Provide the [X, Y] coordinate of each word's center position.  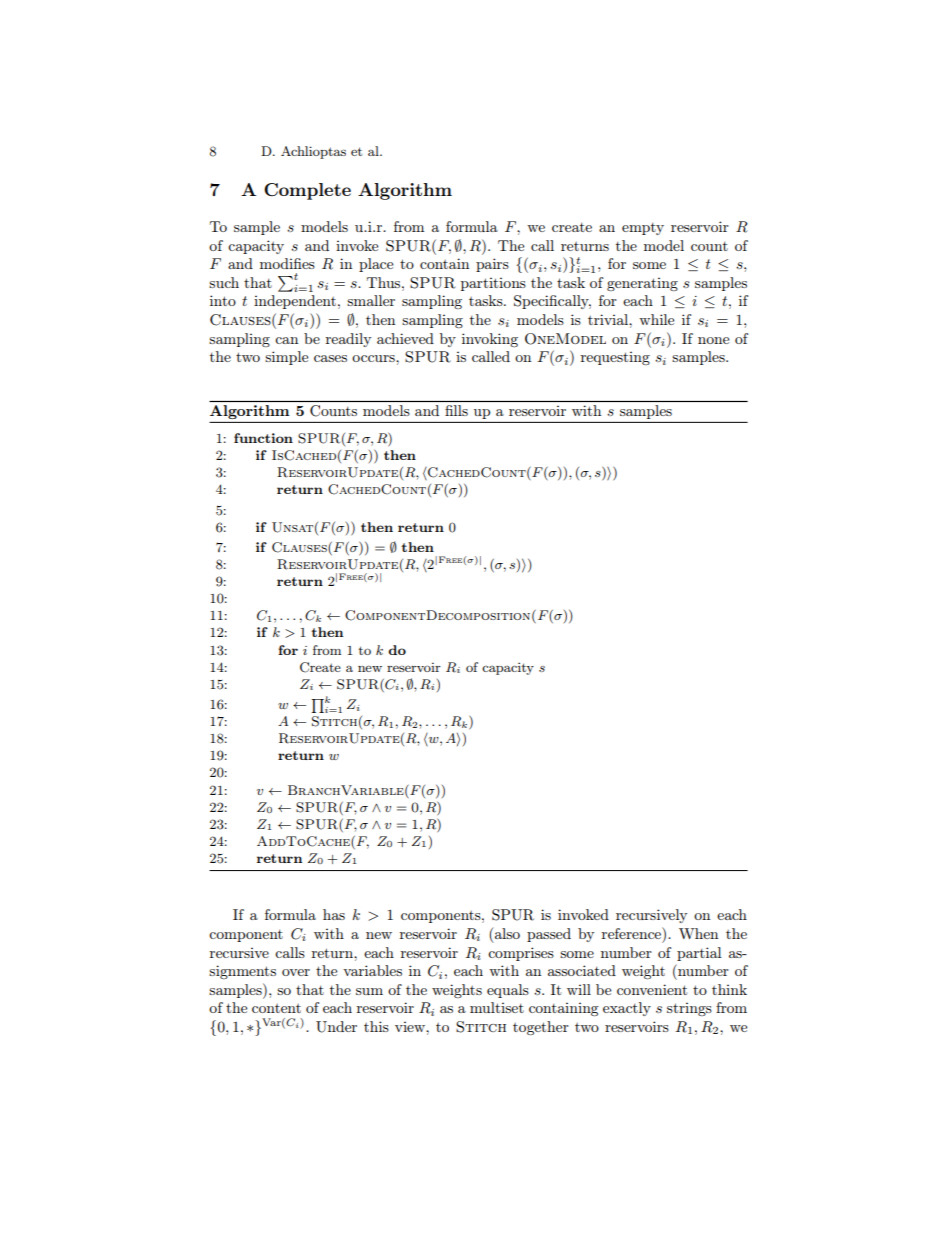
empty [643, 229]
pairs [492, 265]
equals [508, 991]
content [276, 1008]
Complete [307, 191]
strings [689, 1009]
